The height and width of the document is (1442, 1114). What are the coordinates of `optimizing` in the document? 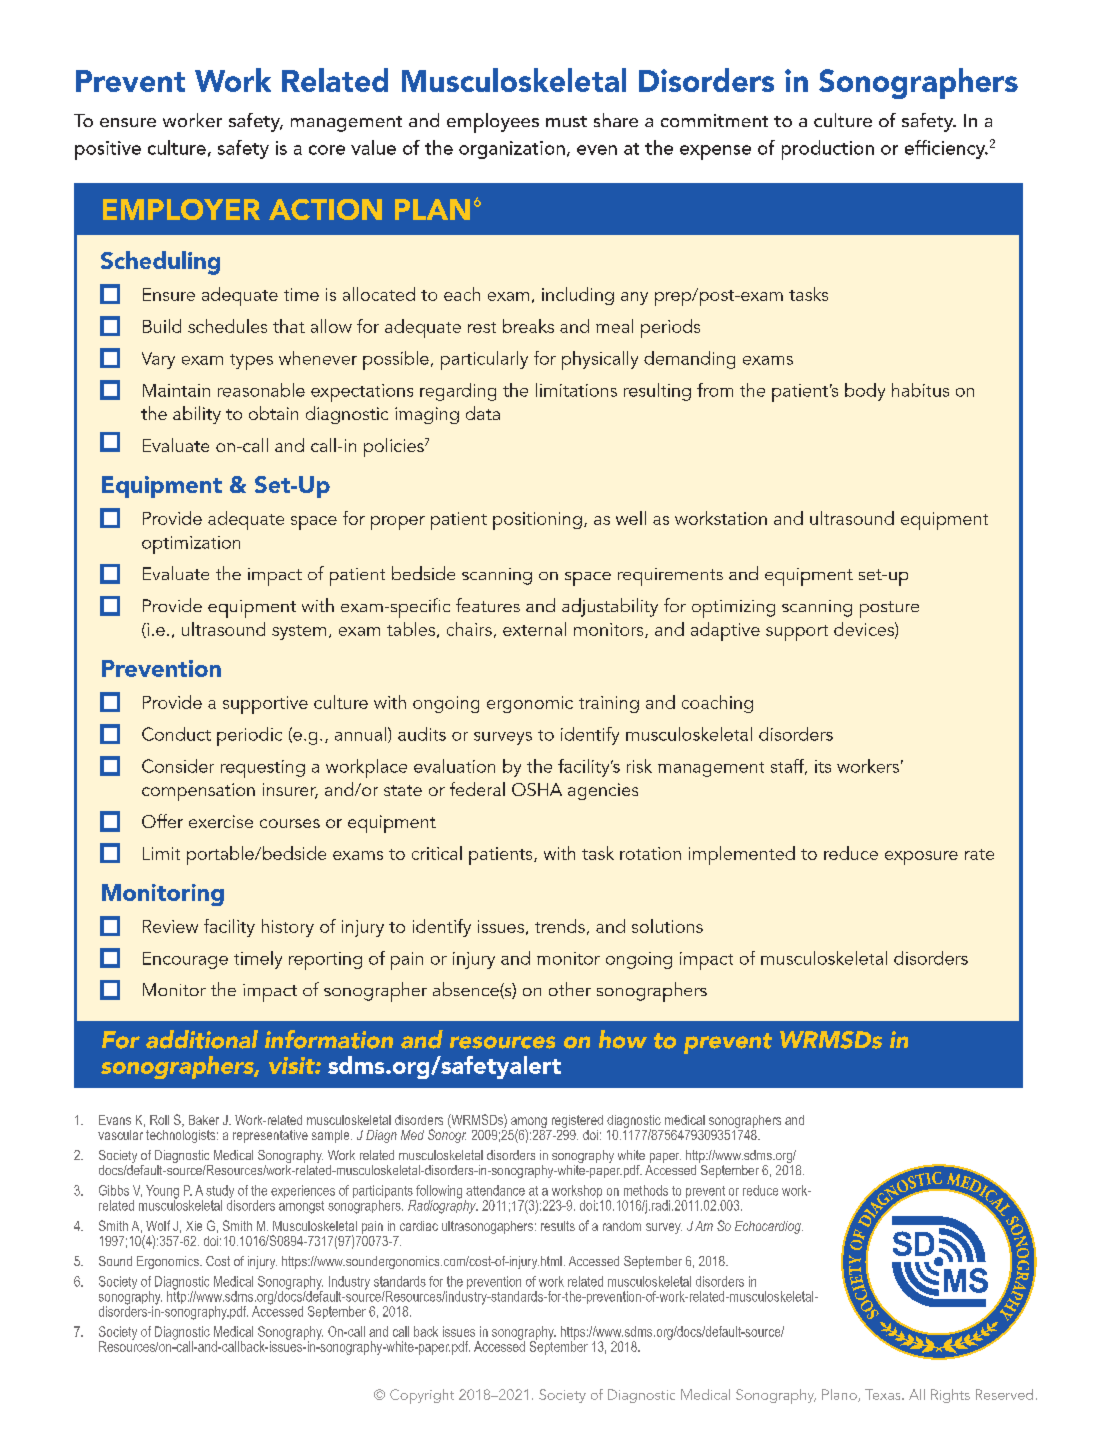 It's located at (733, 609).
